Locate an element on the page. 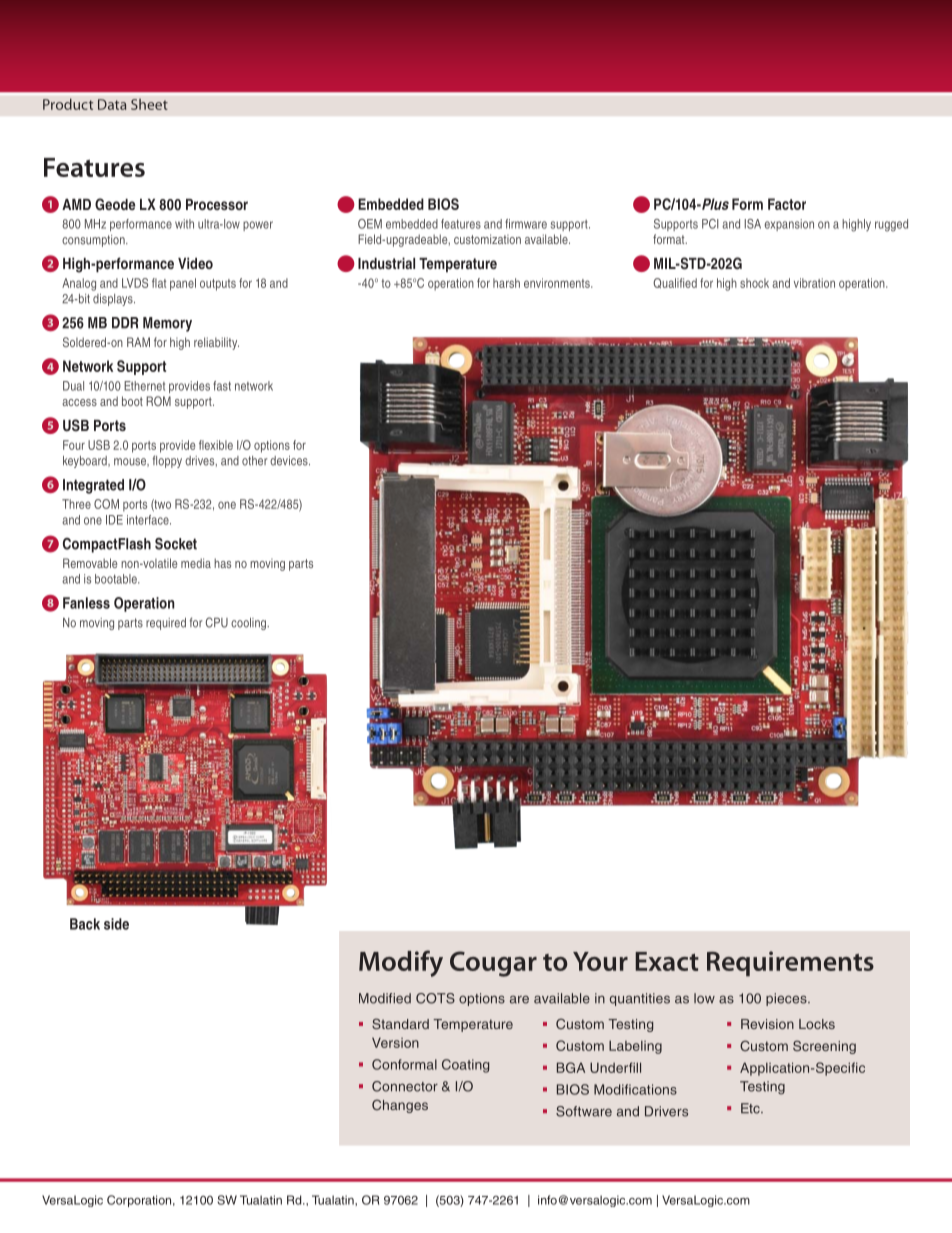 The width and height of the image is (952, 1233). Changes is located at coordinates (400, 1106).
